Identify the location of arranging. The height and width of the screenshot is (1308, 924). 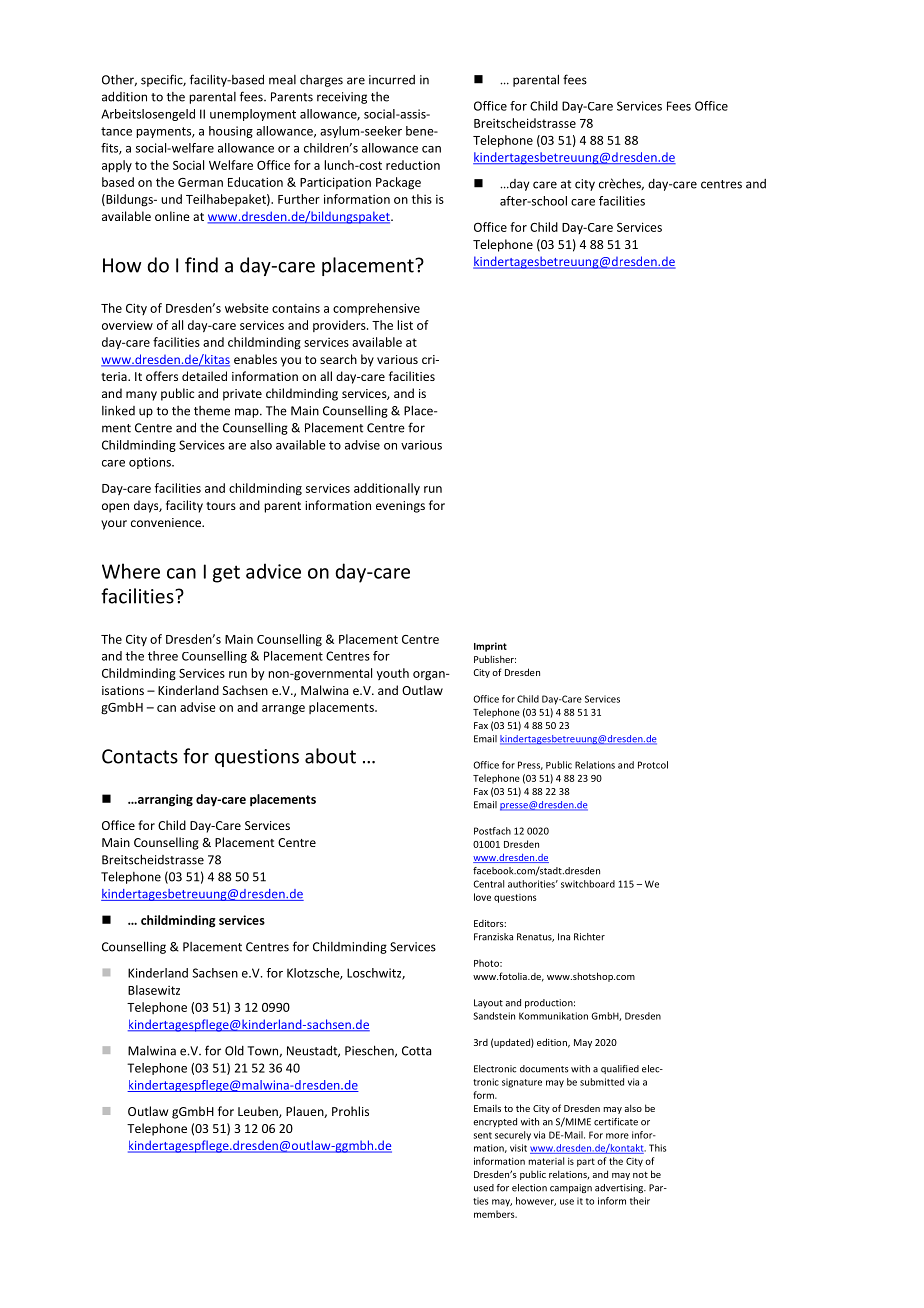
(164, 800).
